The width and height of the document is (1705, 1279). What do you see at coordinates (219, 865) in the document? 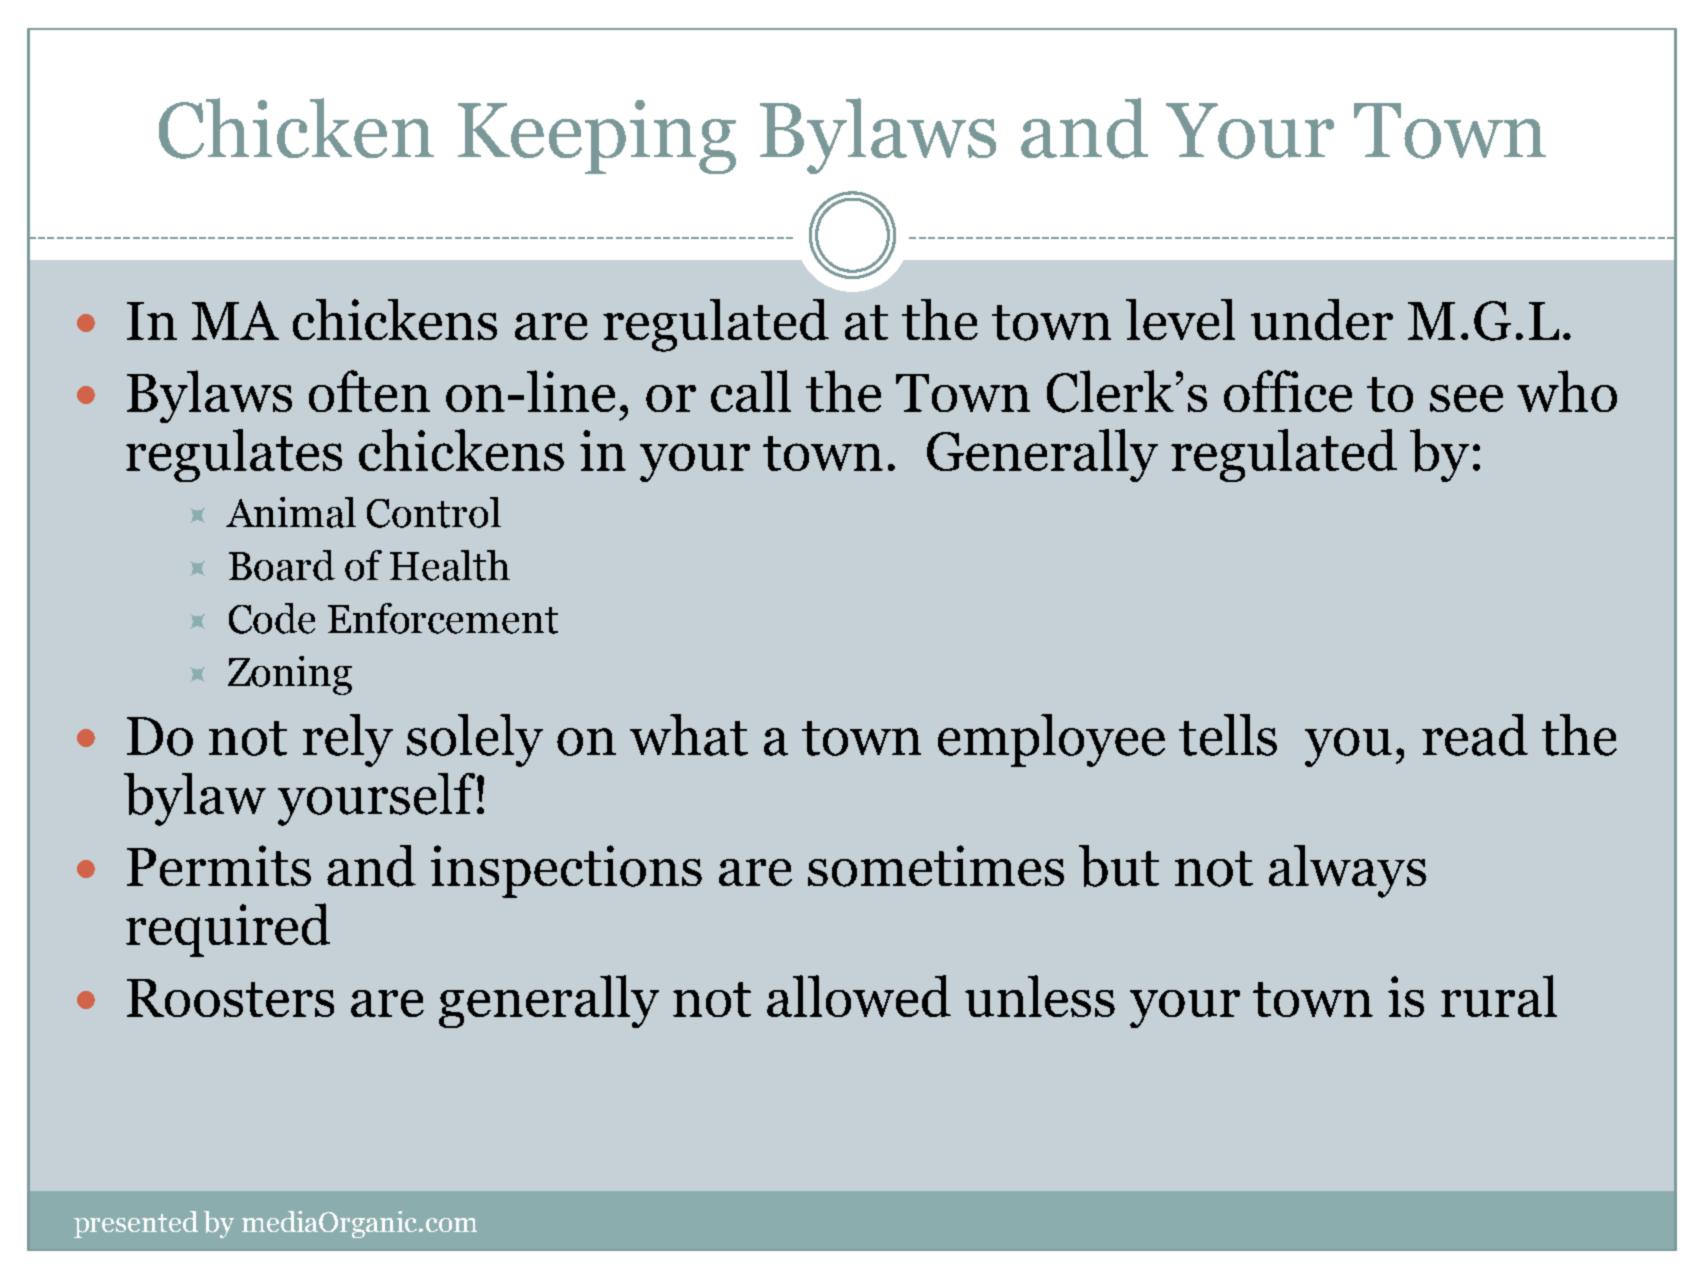
I see `Permits` at bounding box center [219, 865].
